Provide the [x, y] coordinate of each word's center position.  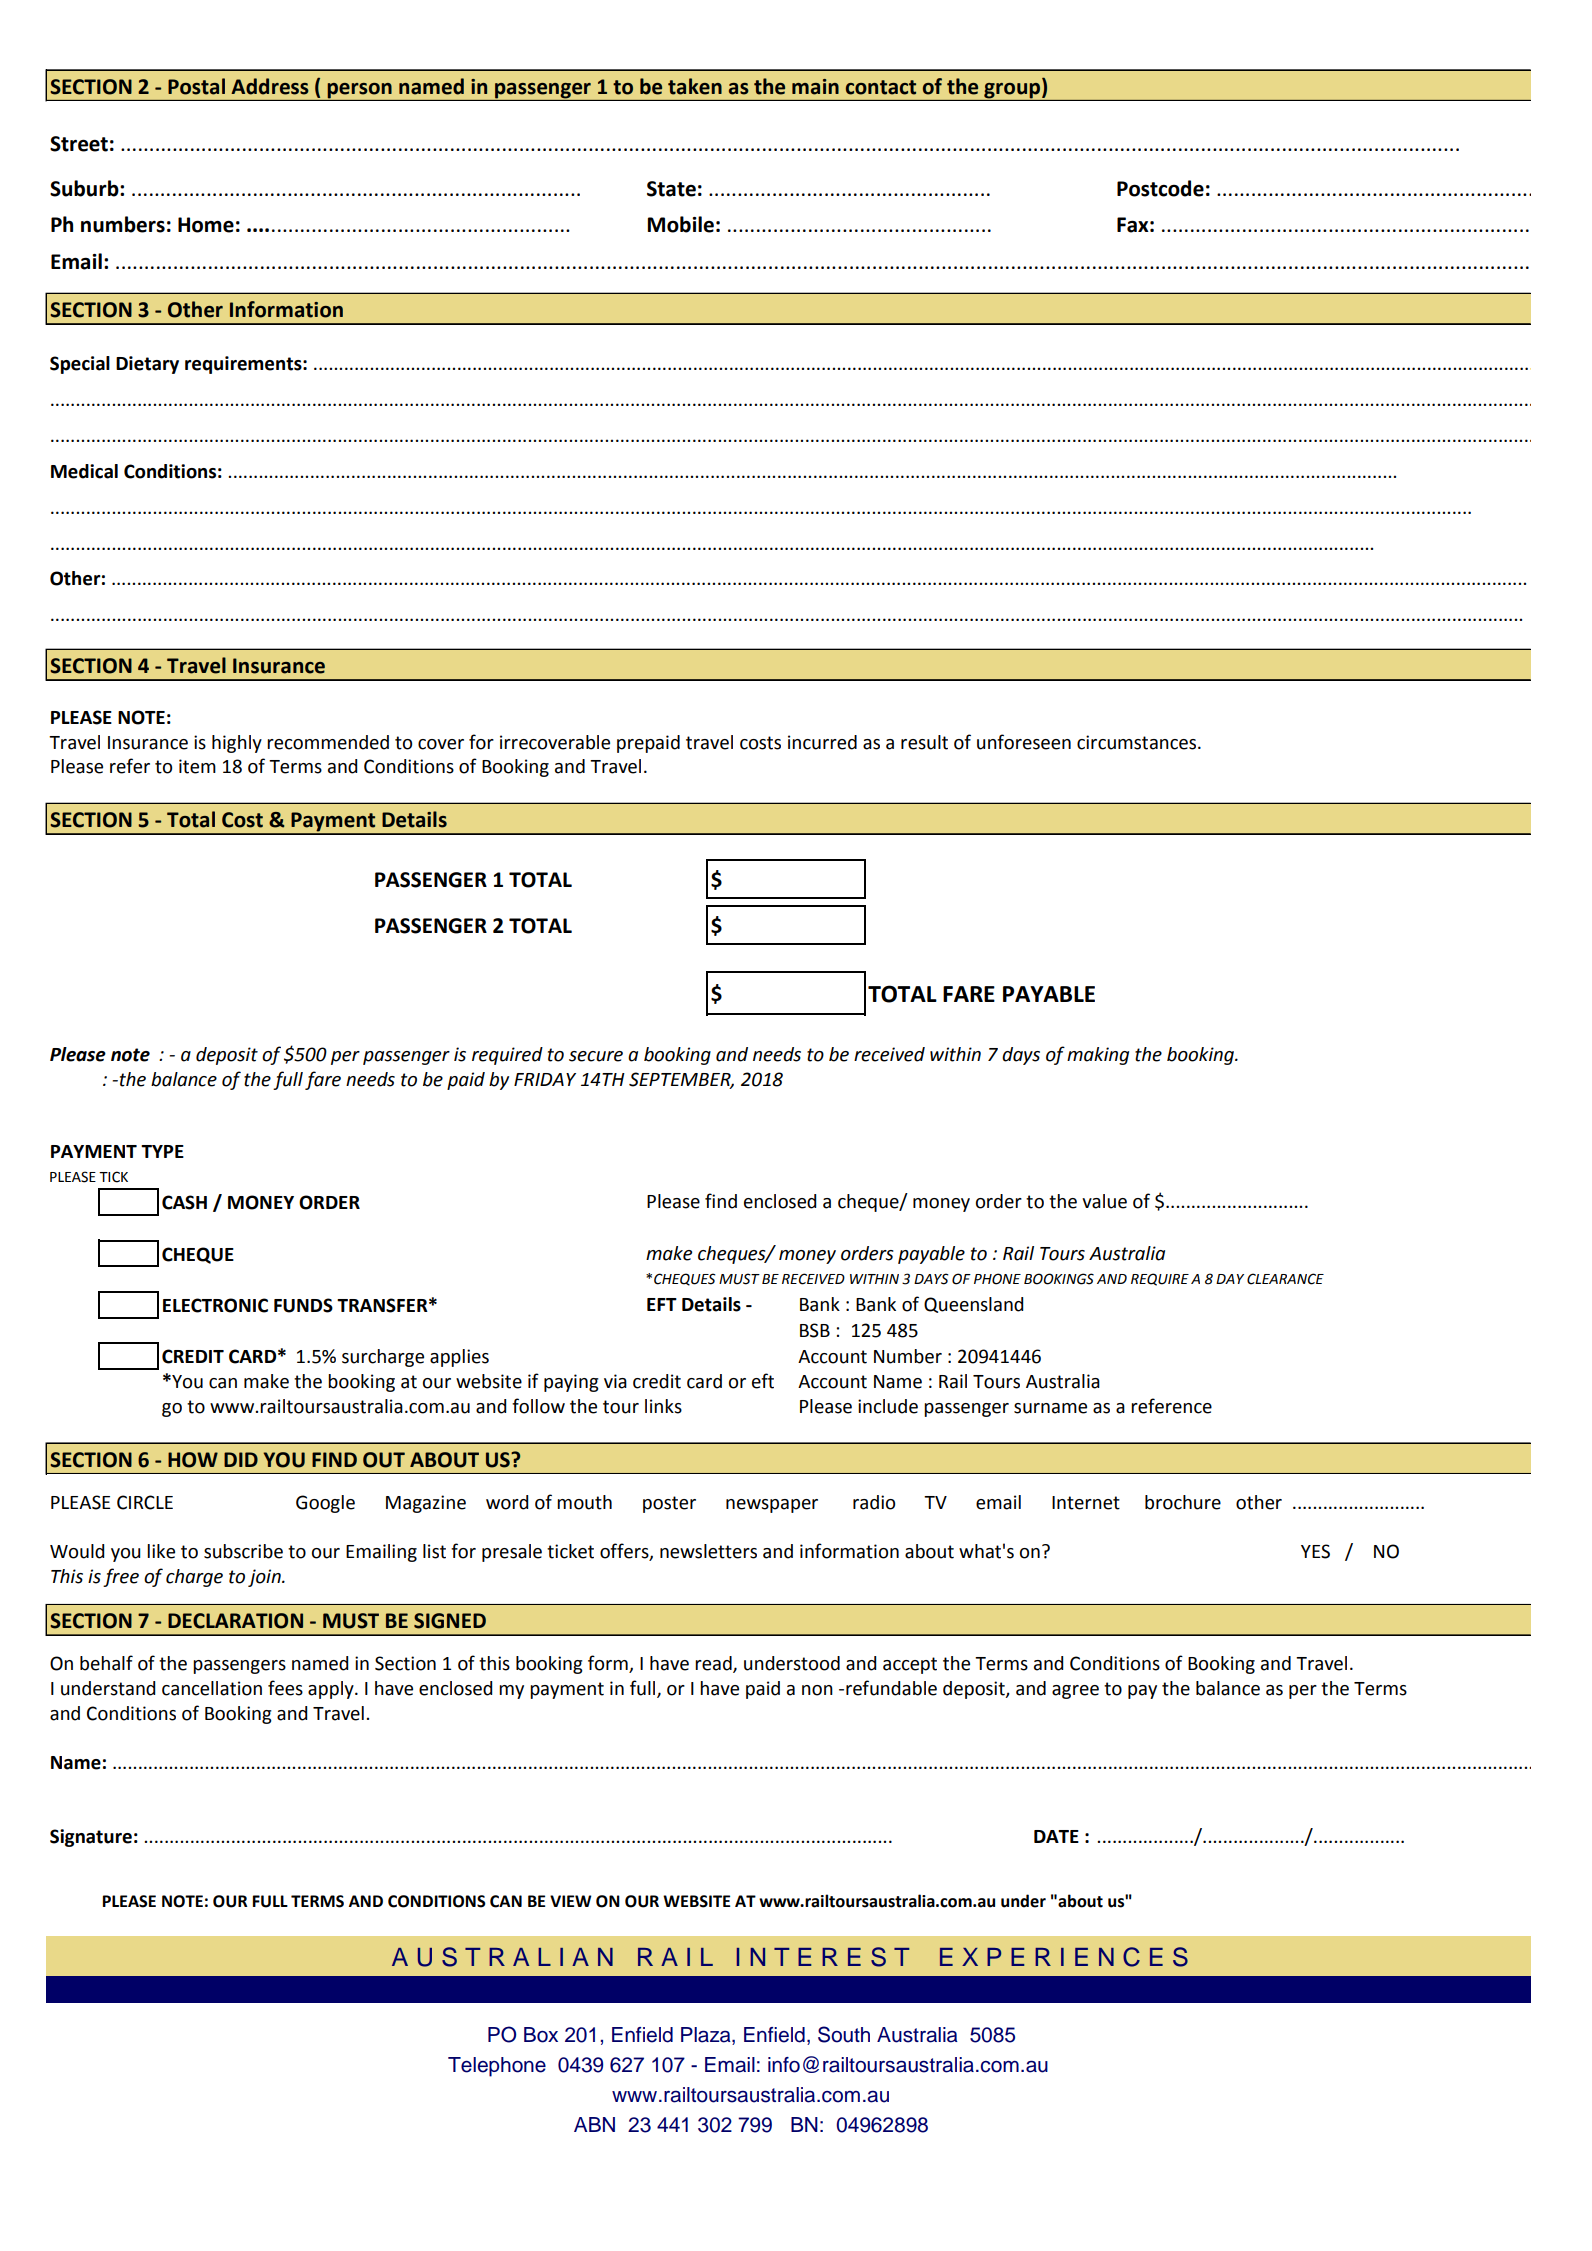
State [671, 189]
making [1098, 1056]
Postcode [1160, 188]
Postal [196, 86]
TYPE [162, 1151]
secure [596, 1056]
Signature [91, 1838]
